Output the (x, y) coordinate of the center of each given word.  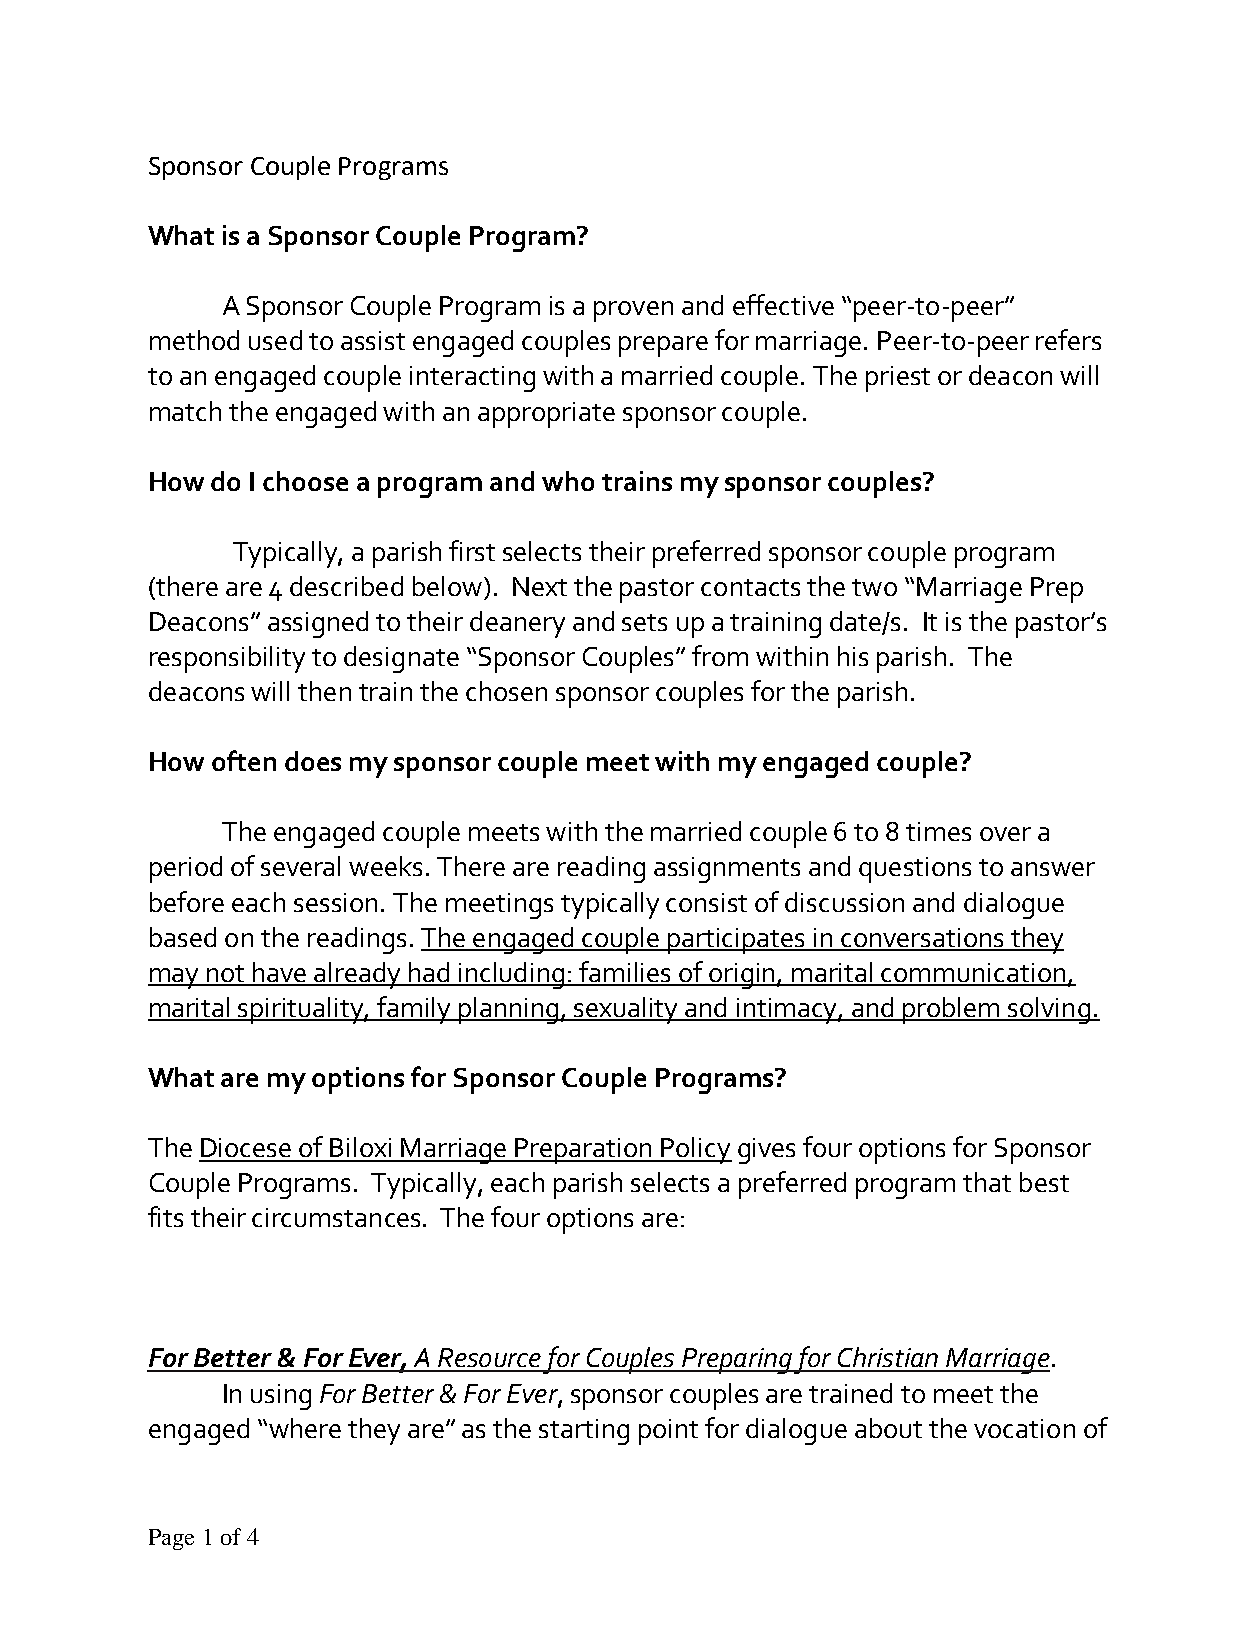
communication (974, 974)
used (275, 340)
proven (633, 311)
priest (898, 379)
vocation (1024, 1428)
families (626, 973)
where (305, 1428)
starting (584, 1432)
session (335, 902)
